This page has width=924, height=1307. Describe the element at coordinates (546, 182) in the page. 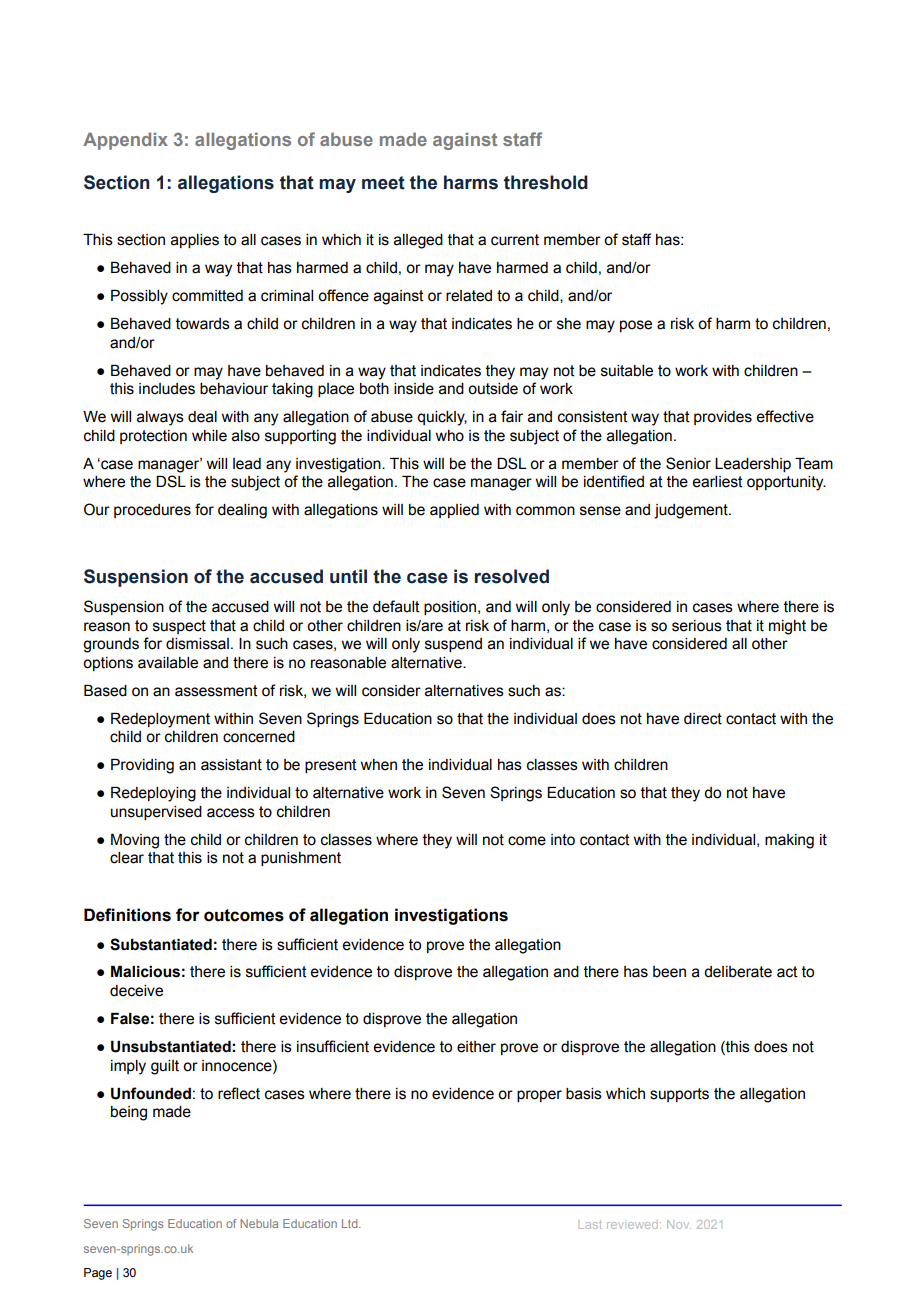

I see `threshold` at that location.
